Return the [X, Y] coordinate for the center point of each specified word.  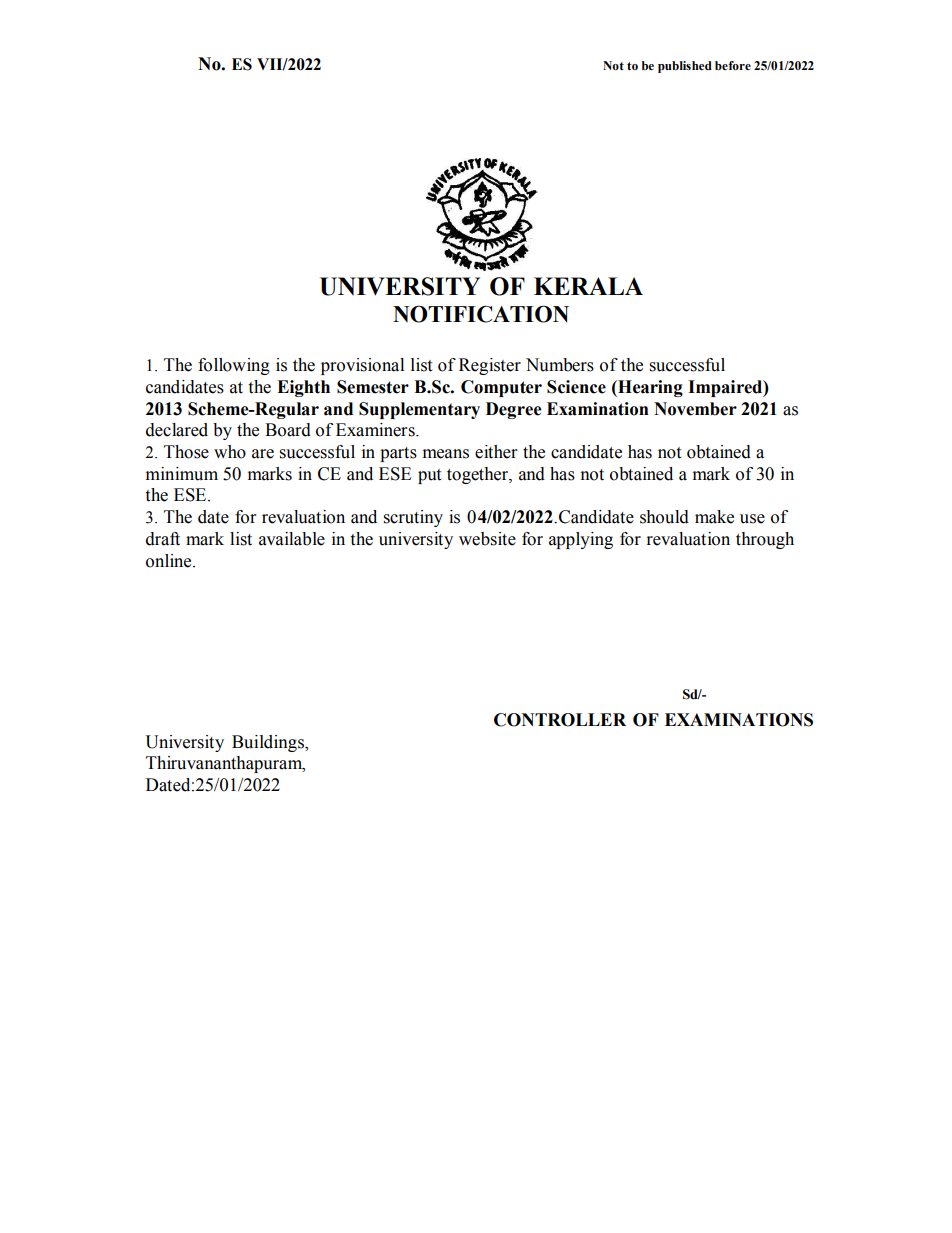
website [487, 539]
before [733, 66]
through [765, 540]
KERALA [588, 286]
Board [288, 430]
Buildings [269, 743]
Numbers [560, 365]
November [695, 409]
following [234, 366]
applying [581, 540]
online [170, 561]
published [685, 67]
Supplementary [419, 410]
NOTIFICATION [481, 314]
